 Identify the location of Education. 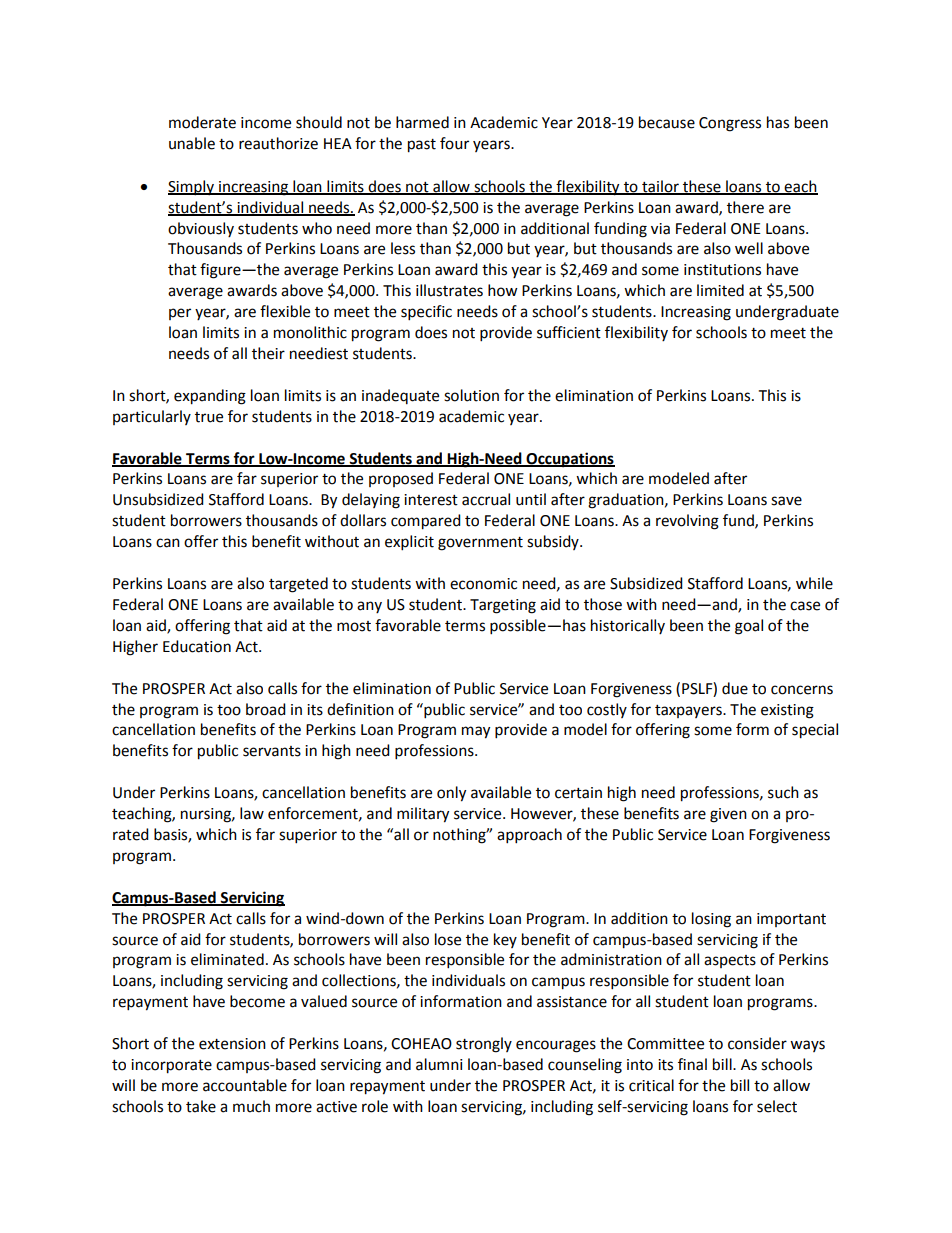
(197, 646).
